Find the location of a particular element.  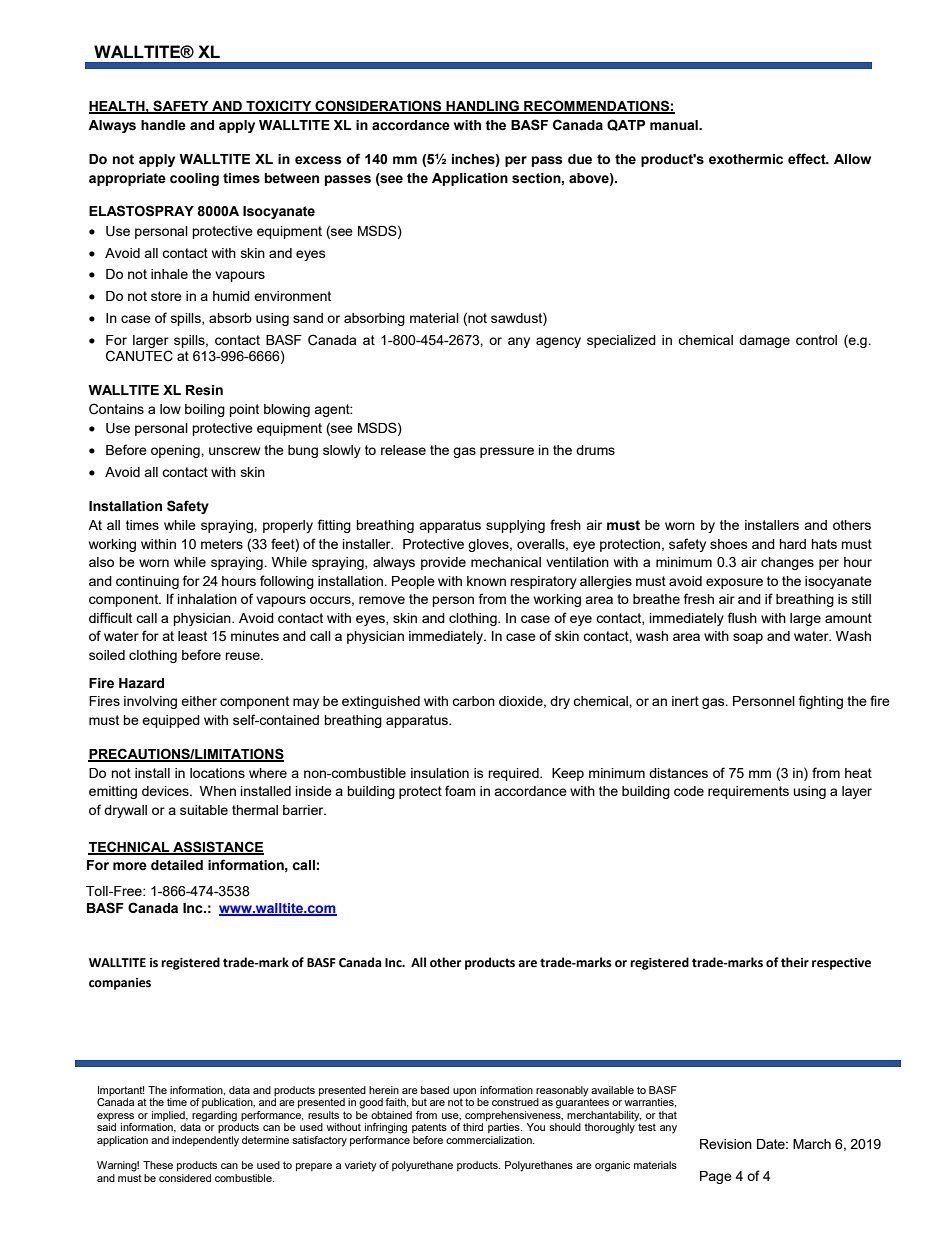

equipped is located at coordinates (171, 721).
